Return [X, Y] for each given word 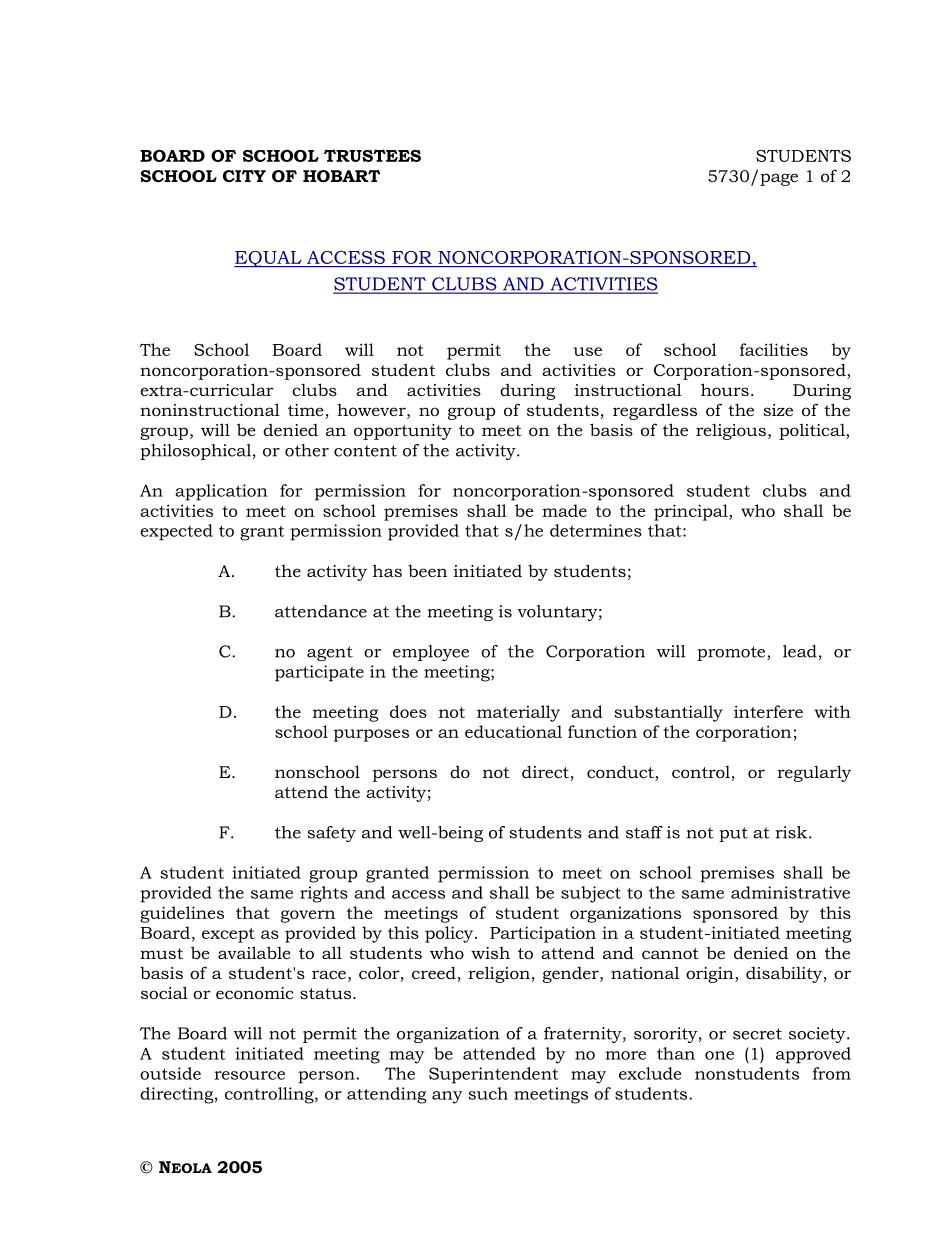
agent [330, 653]
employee [431, 653]
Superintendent [494, 1075]
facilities [774, 349]
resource [249, 1075]
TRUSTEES [372, 155]
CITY [244, 176]
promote [732, 653]
